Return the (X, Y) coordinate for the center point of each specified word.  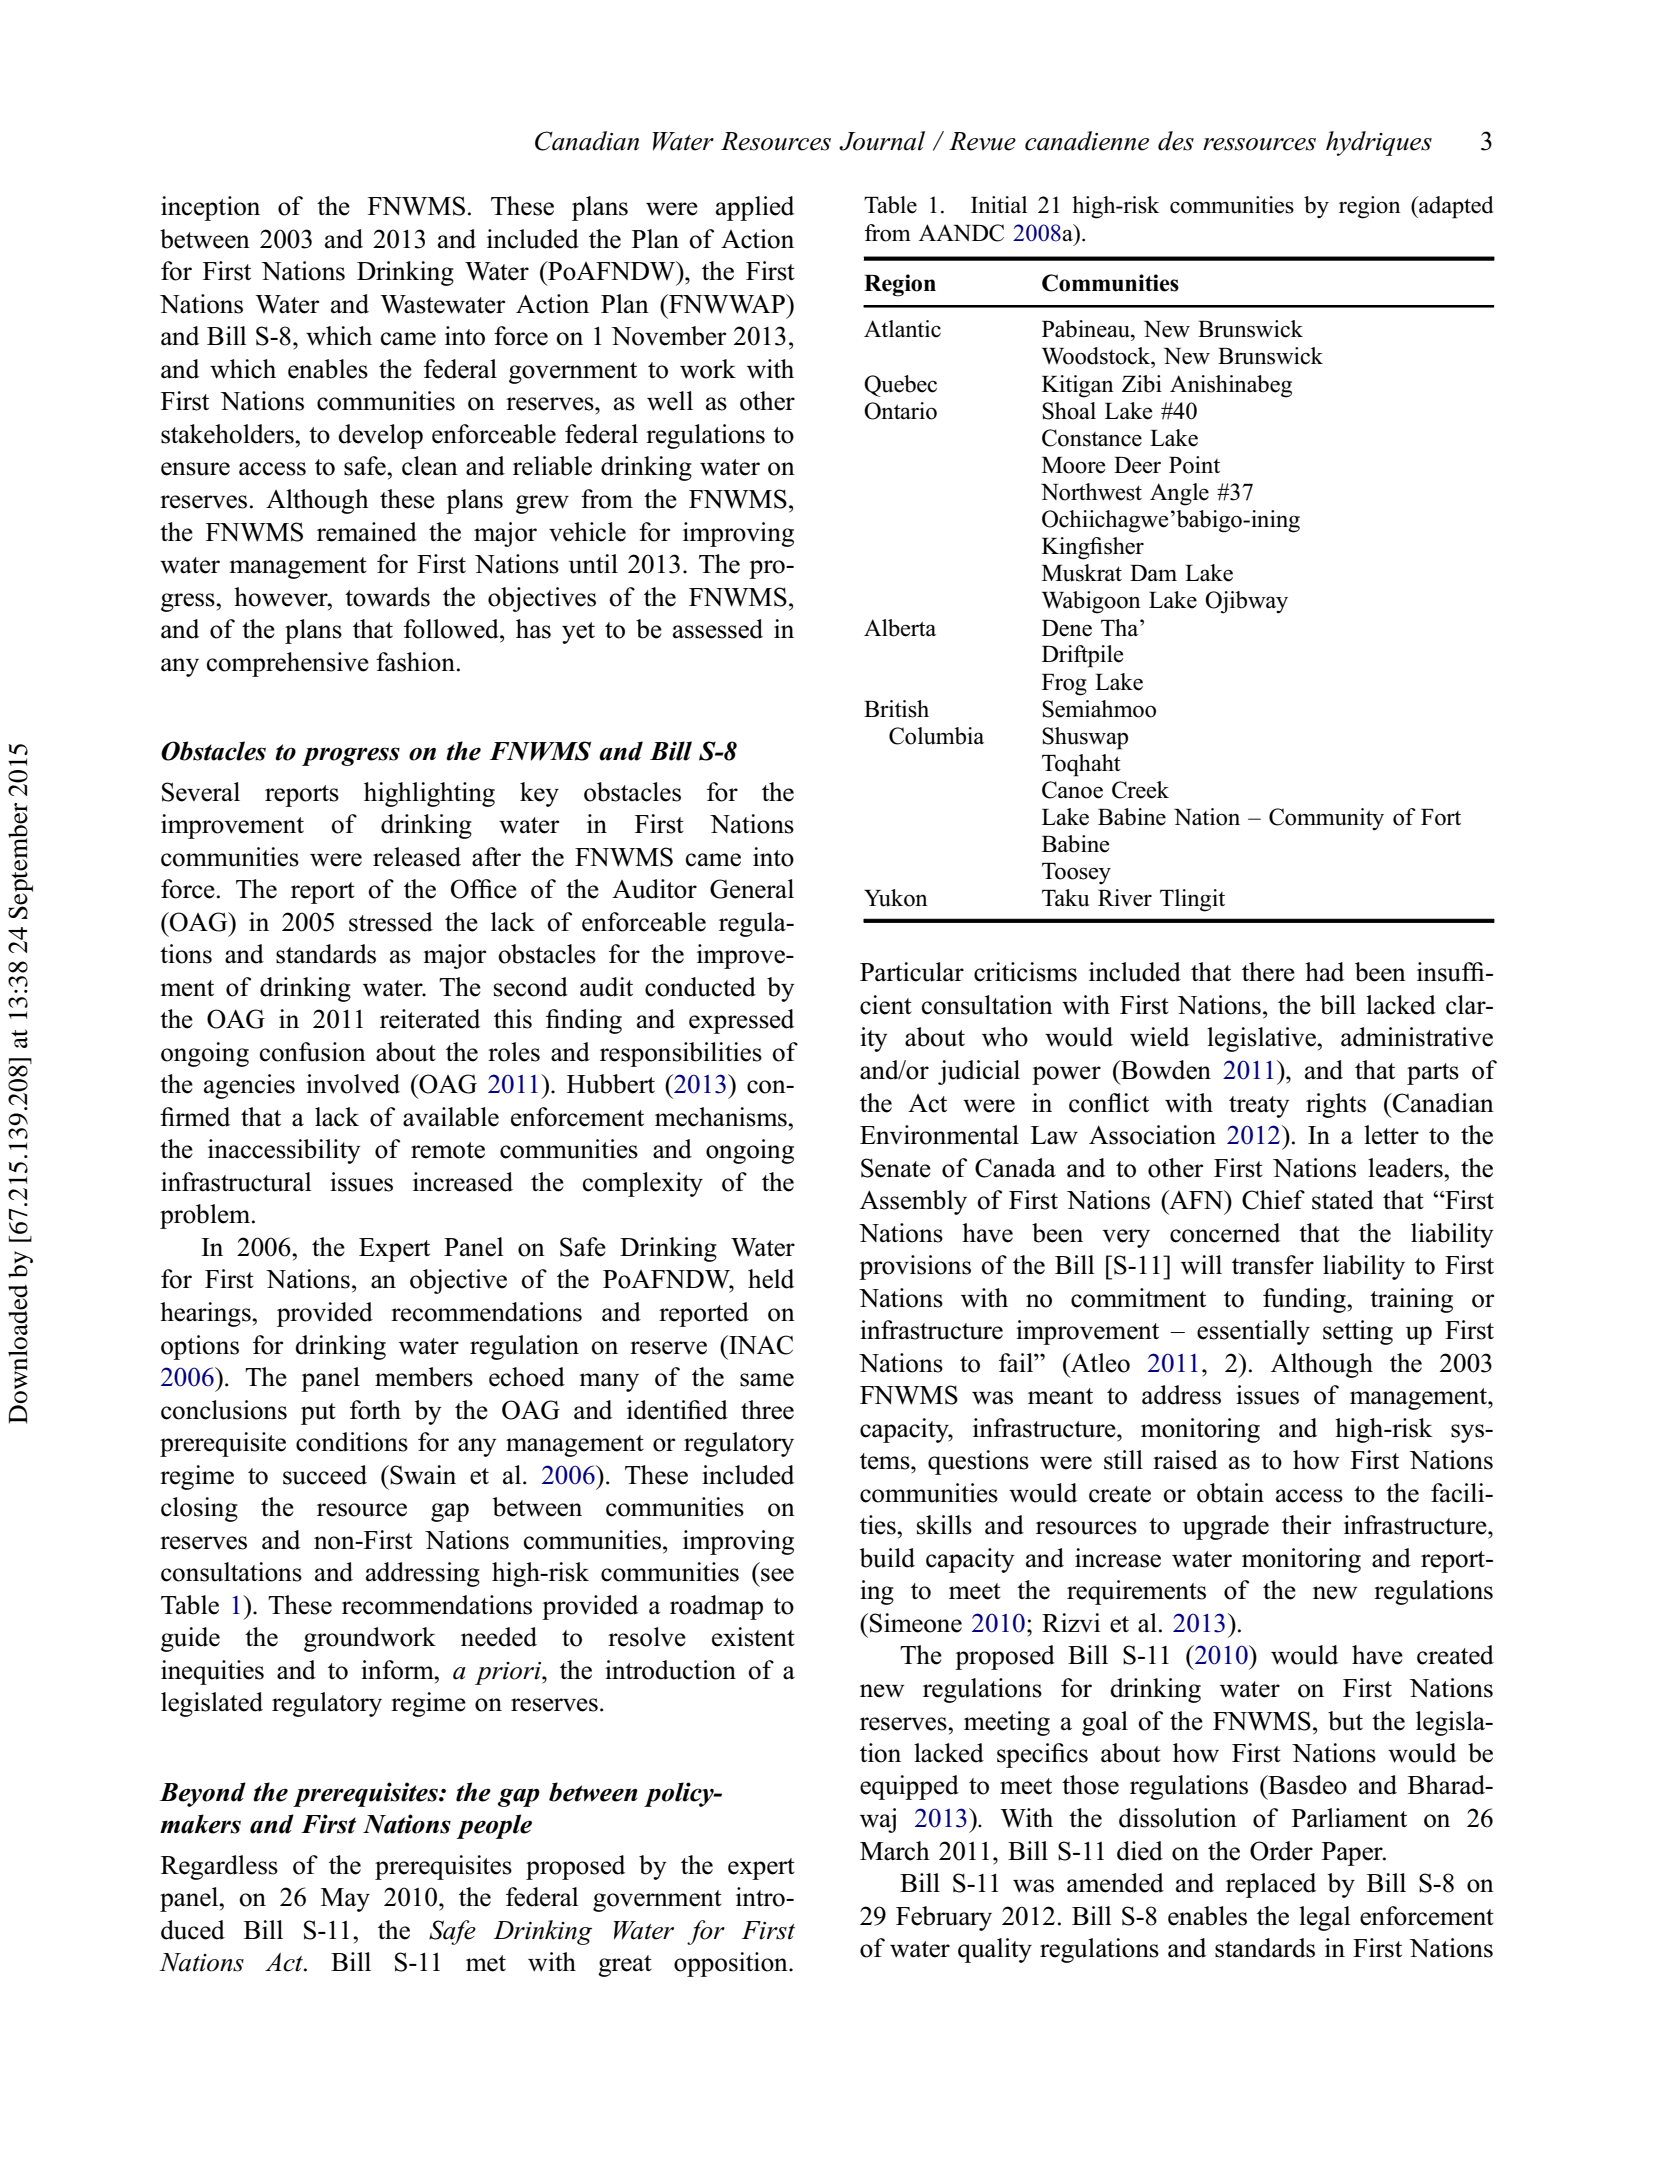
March (895, 1851)
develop (380, 436)
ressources (1259, 144)
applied (755, 208)
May (345, 1900)
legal (1324, 1918)
